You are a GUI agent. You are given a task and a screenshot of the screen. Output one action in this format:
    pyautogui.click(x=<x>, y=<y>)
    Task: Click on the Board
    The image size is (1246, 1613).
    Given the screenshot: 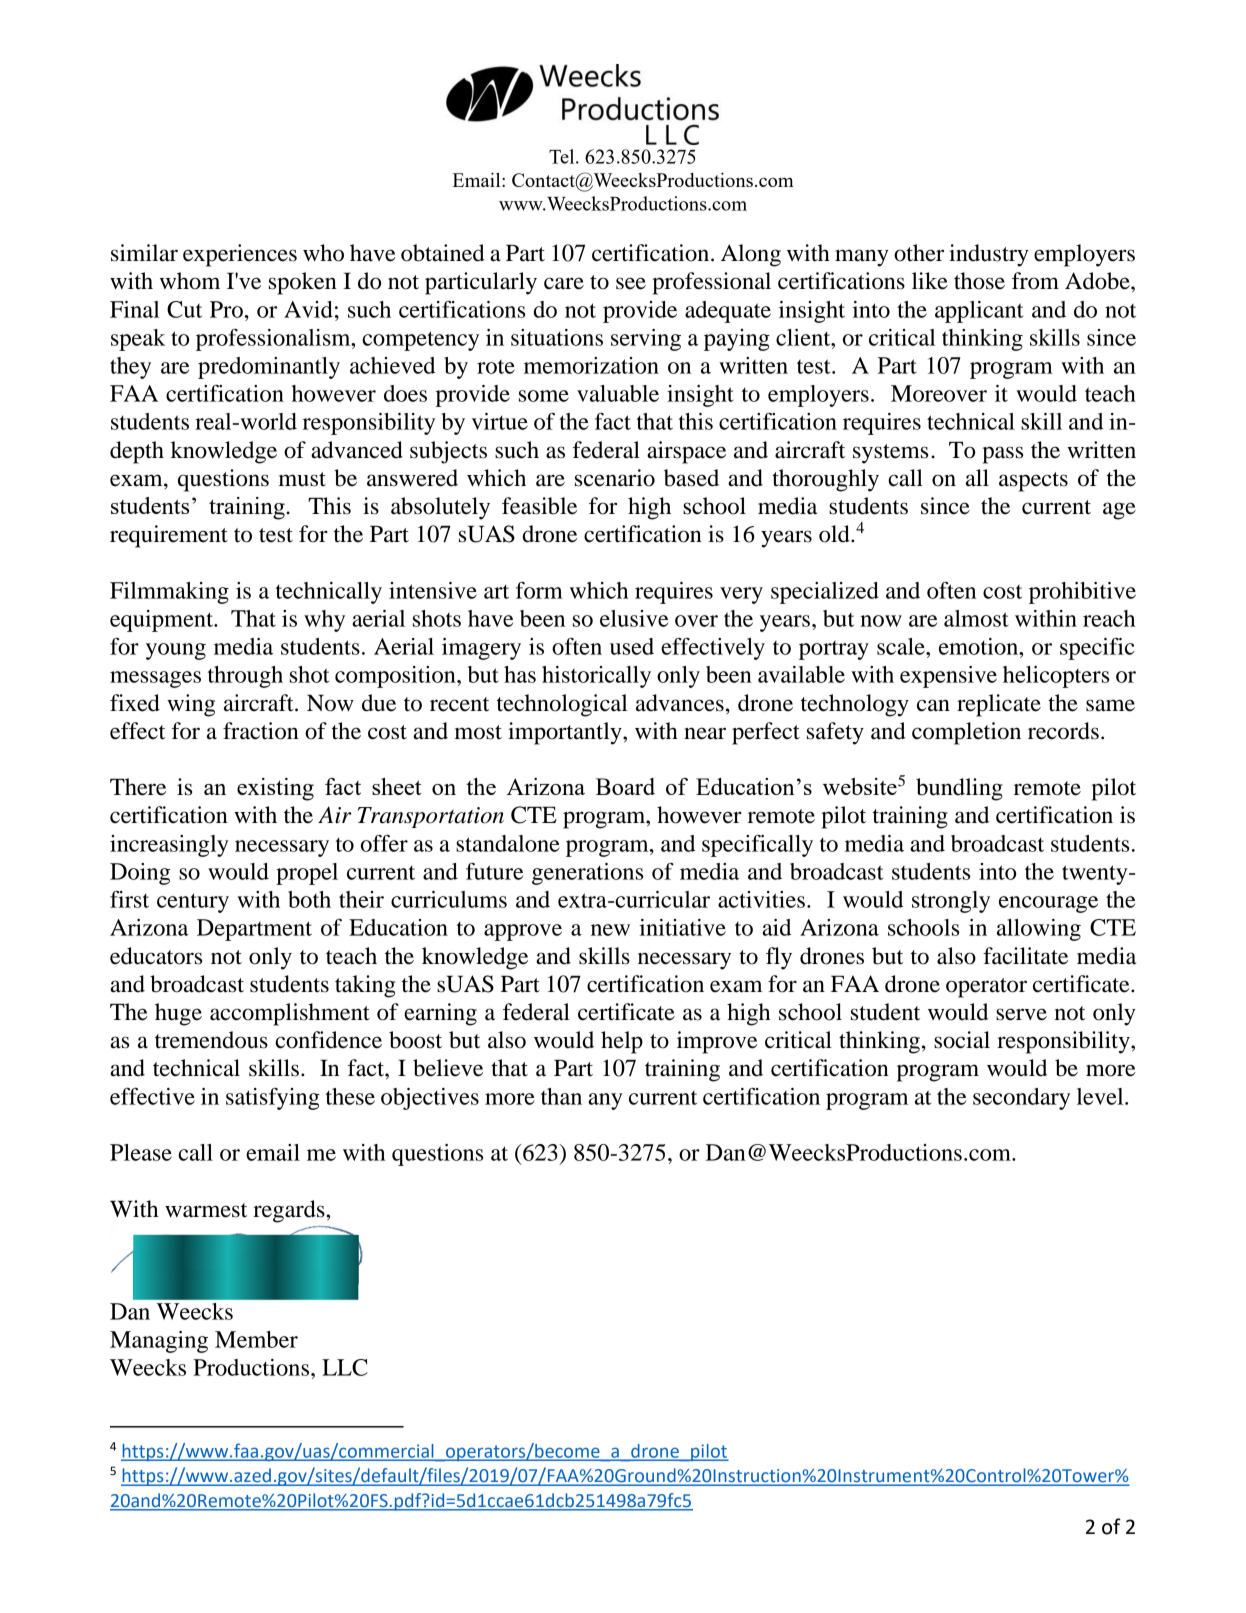 What is the action you would take?
    pyautogui.click(x=625, y=786)
